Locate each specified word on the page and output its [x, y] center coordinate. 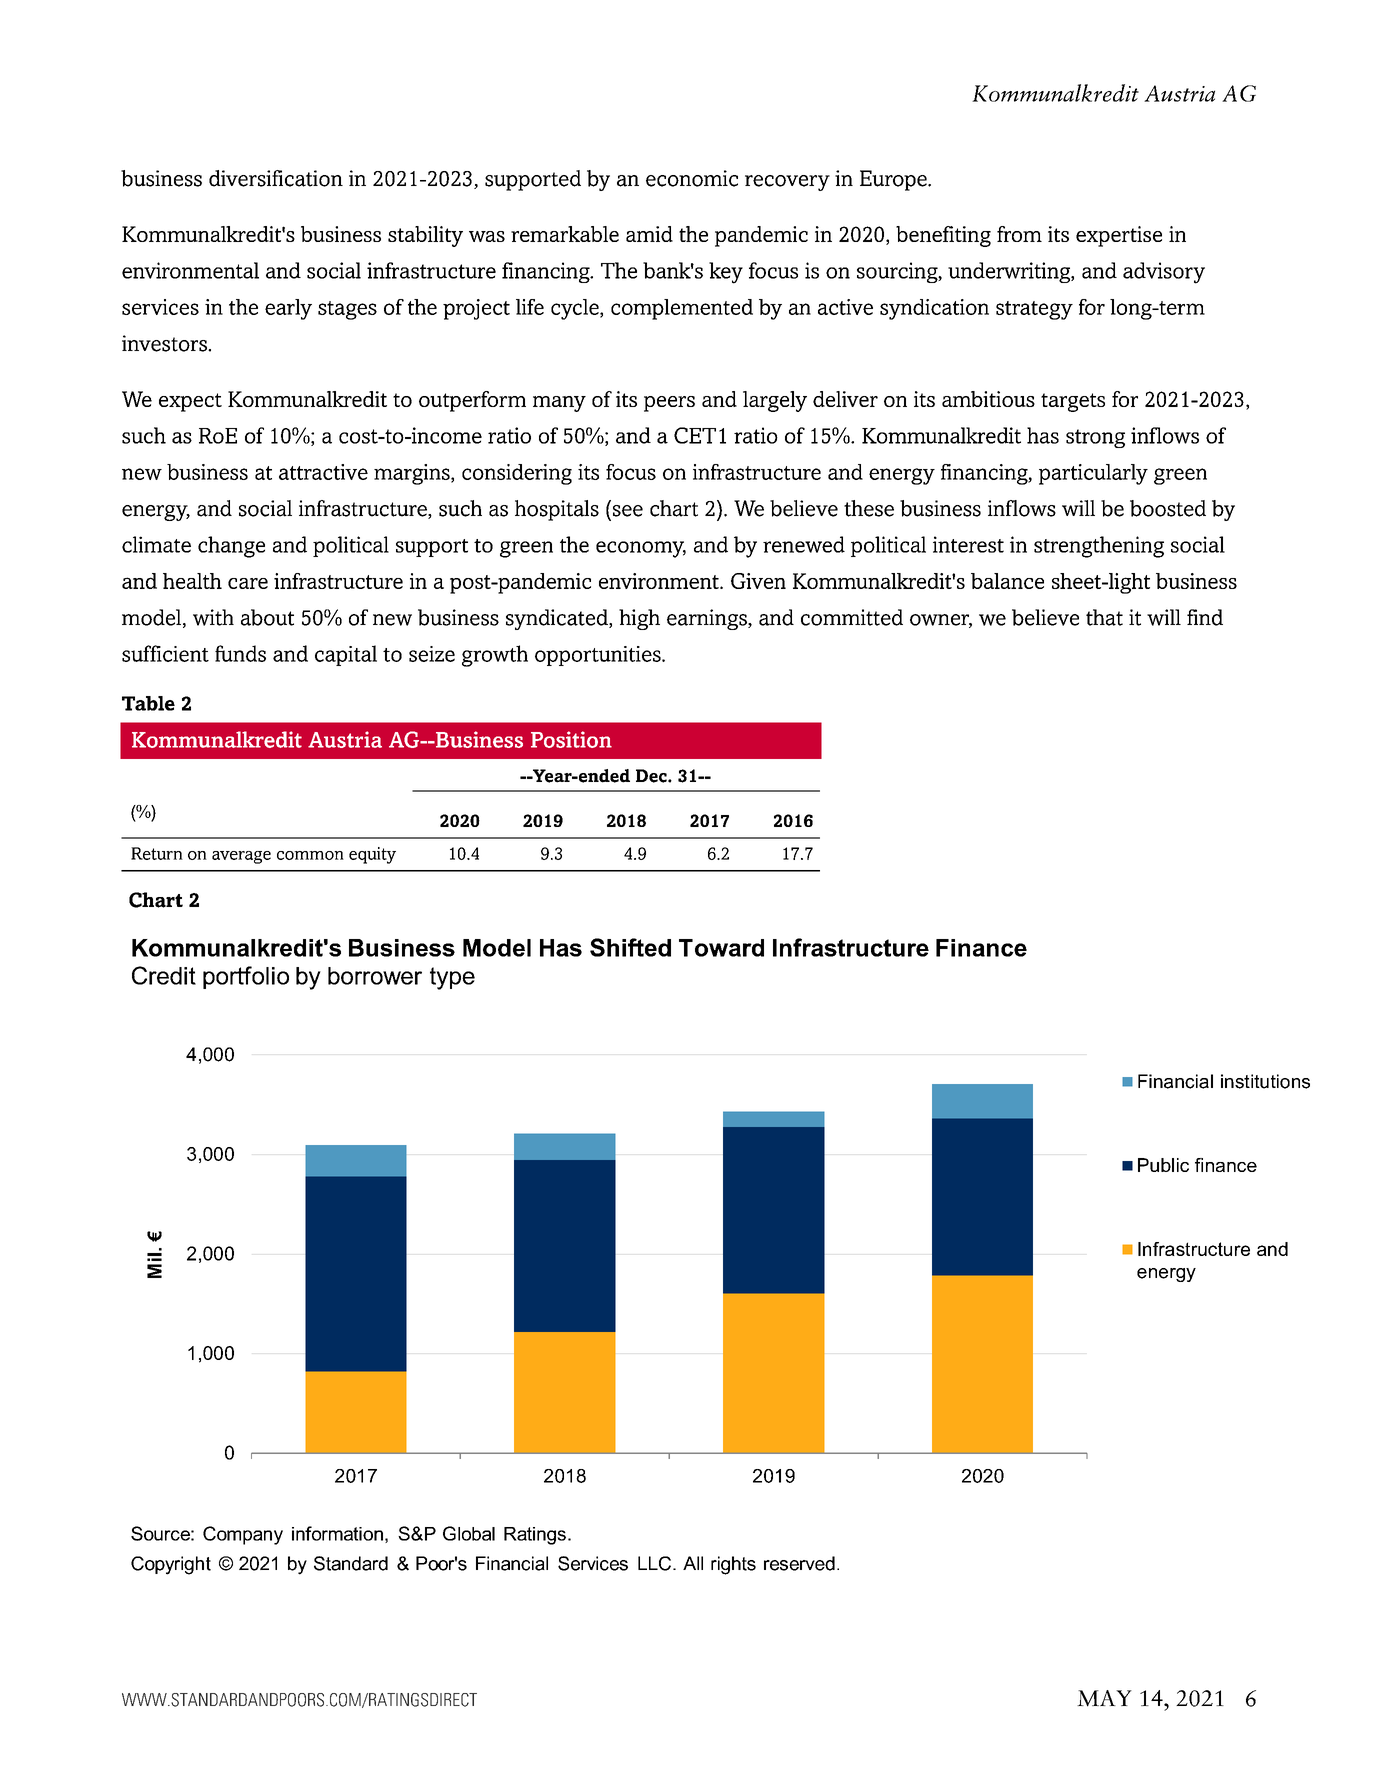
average [241, 857]
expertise [1119, 236]
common [310, 855]
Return [157, 853]
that [1104, 617]
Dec [652, 776]
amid [649, 234]
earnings [708, 619]
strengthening [1099, 547]
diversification [276, 178]
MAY [1104, 1698]
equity [372, 855]
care [248, 583]
